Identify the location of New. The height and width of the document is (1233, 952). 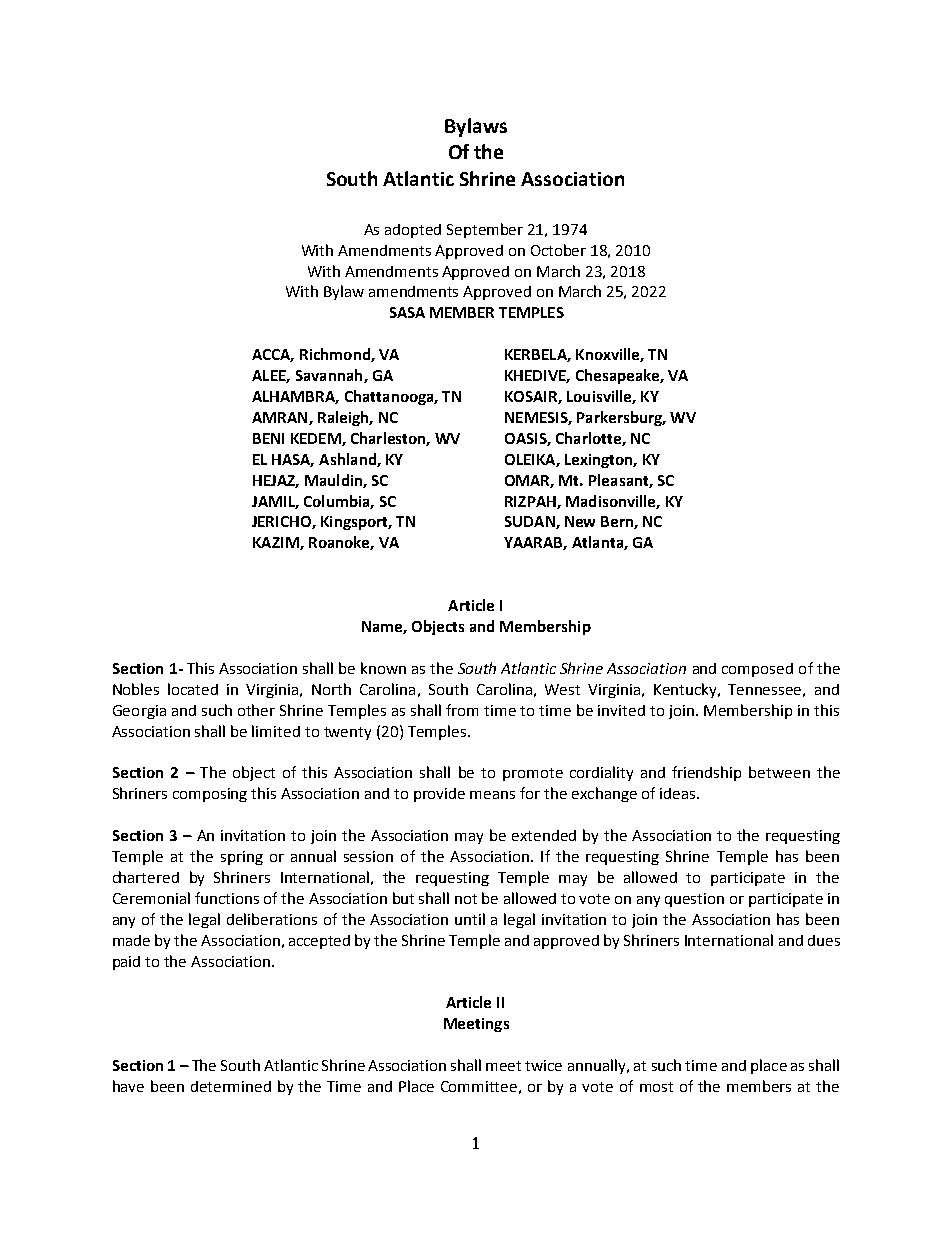
(580, 521).
